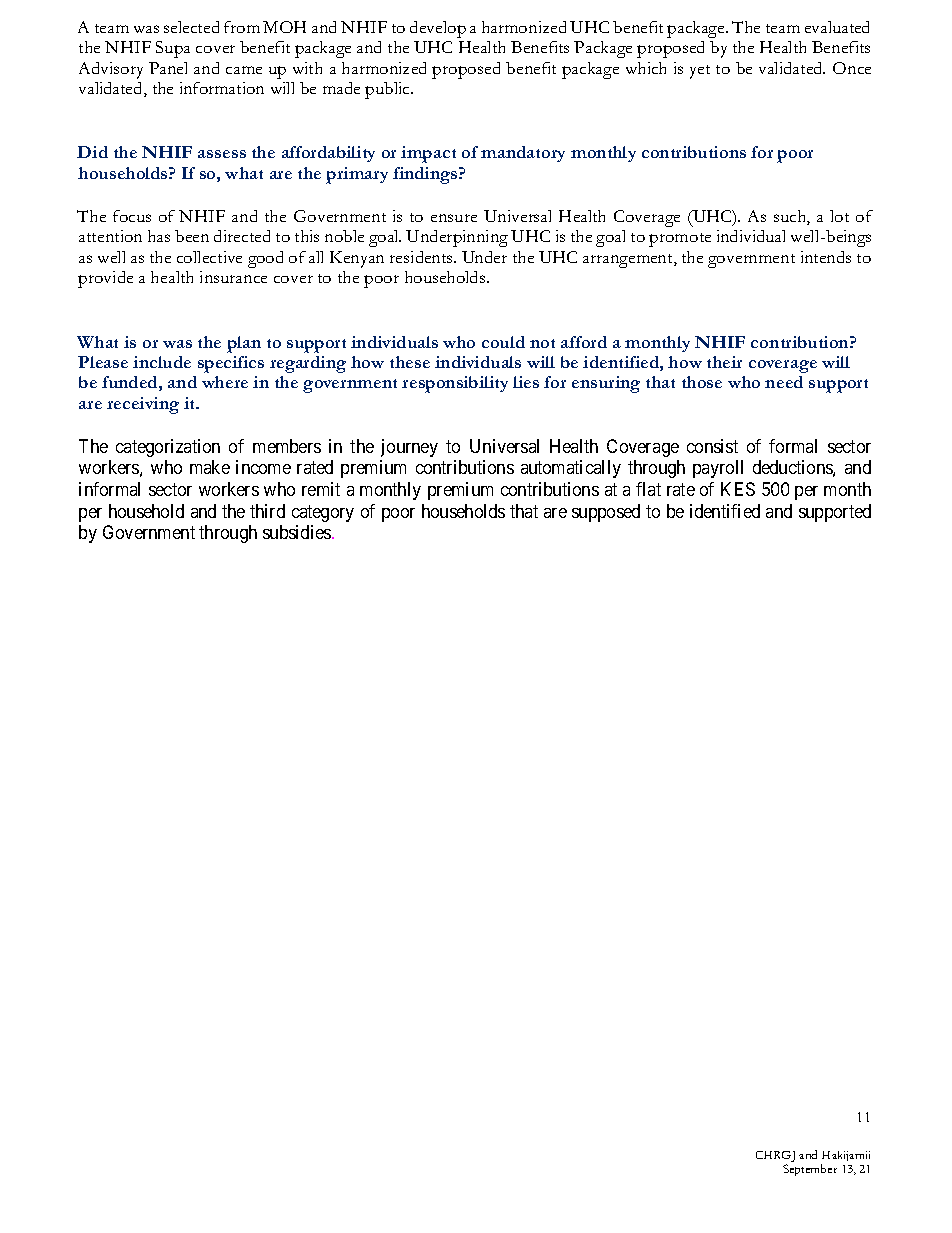 The image size is (952, 1233). Describe the element at coordinates (298, 532) in the screenshot. I see `subsidies` at that location.
